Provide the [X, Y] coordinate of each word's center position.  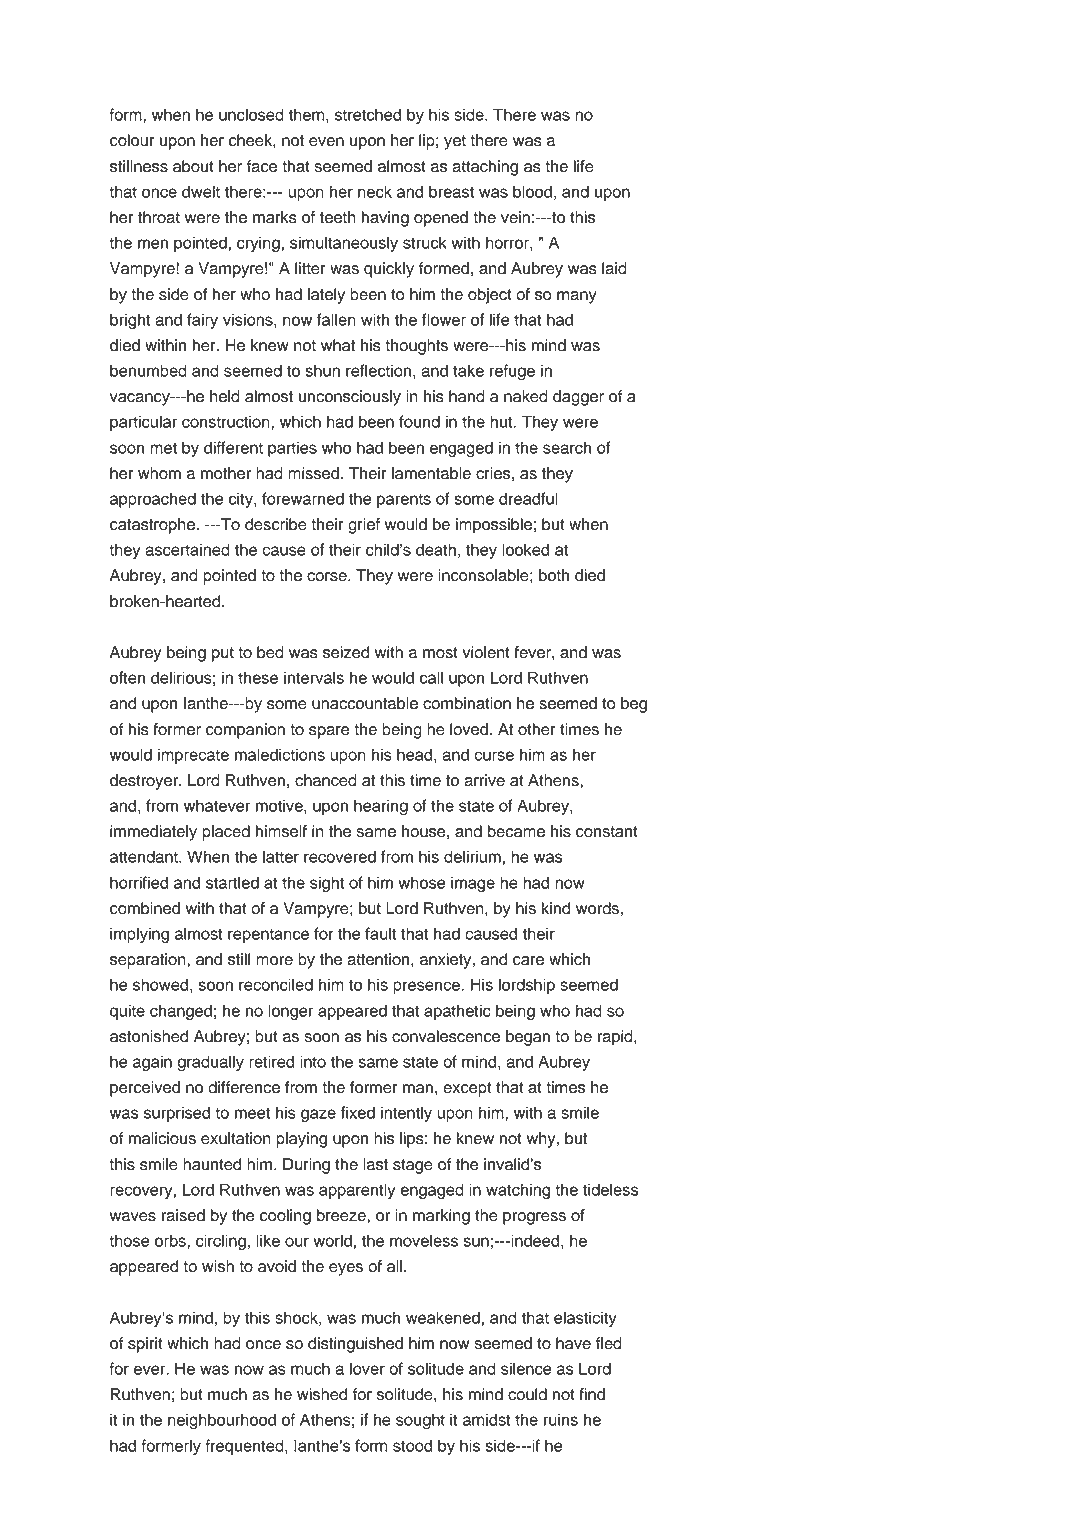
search [567, 447]
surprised [177, 1114]
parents [404, 501]
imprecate [193, 756]
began [528, 1038]
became [516, 831]
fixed [358, 1112]
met [163, 448]
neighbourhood [222, 1421]
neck [375, 191]
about [193, 166]
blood [532, 191]
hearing [381, 807]
